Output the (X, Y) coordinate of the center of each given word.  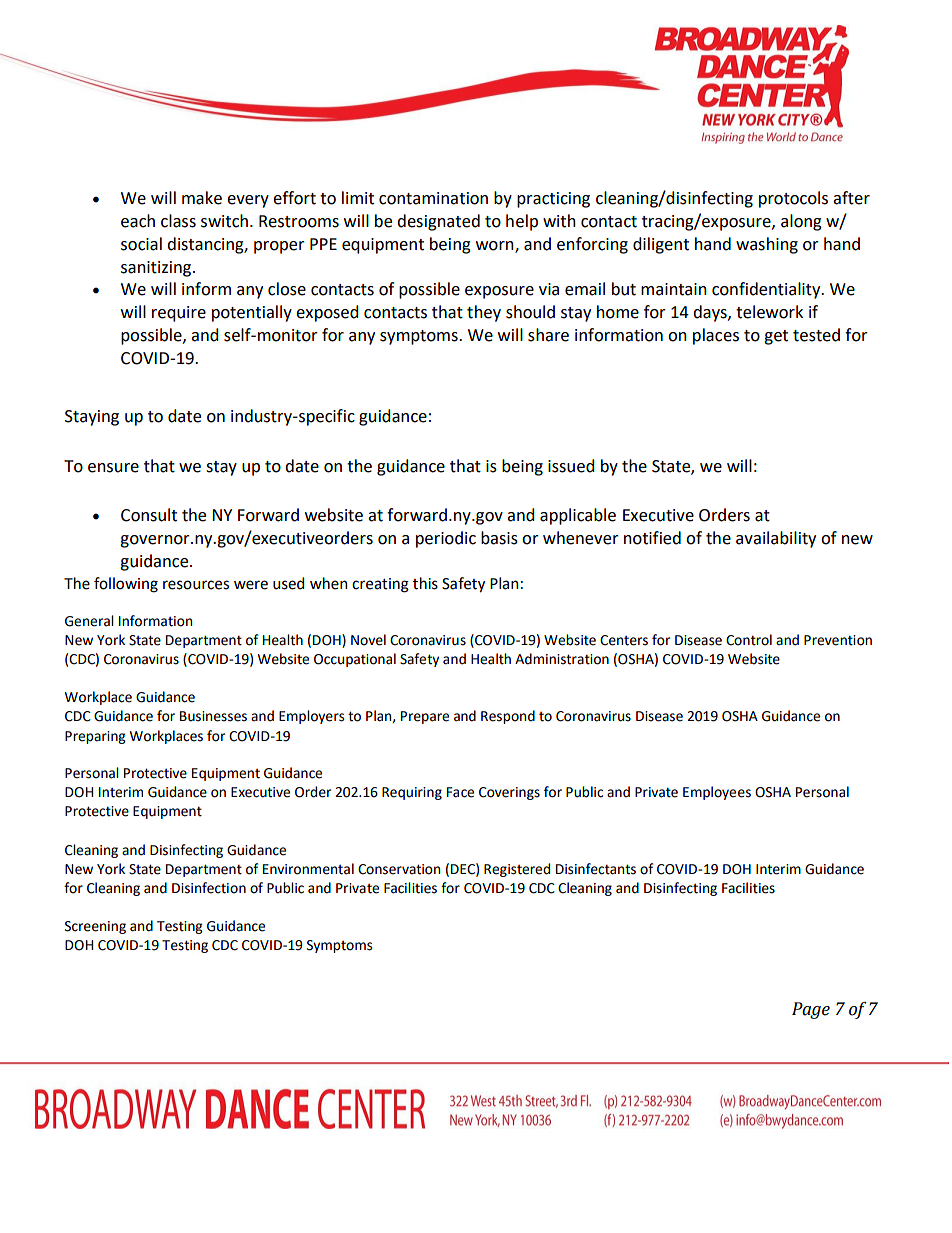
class (178, 221)
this (425, 583)
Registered (517, 870)
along (801, 222)
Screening (95, 927)
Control (749, 640)
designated (438, 222)
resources (196, 585)
